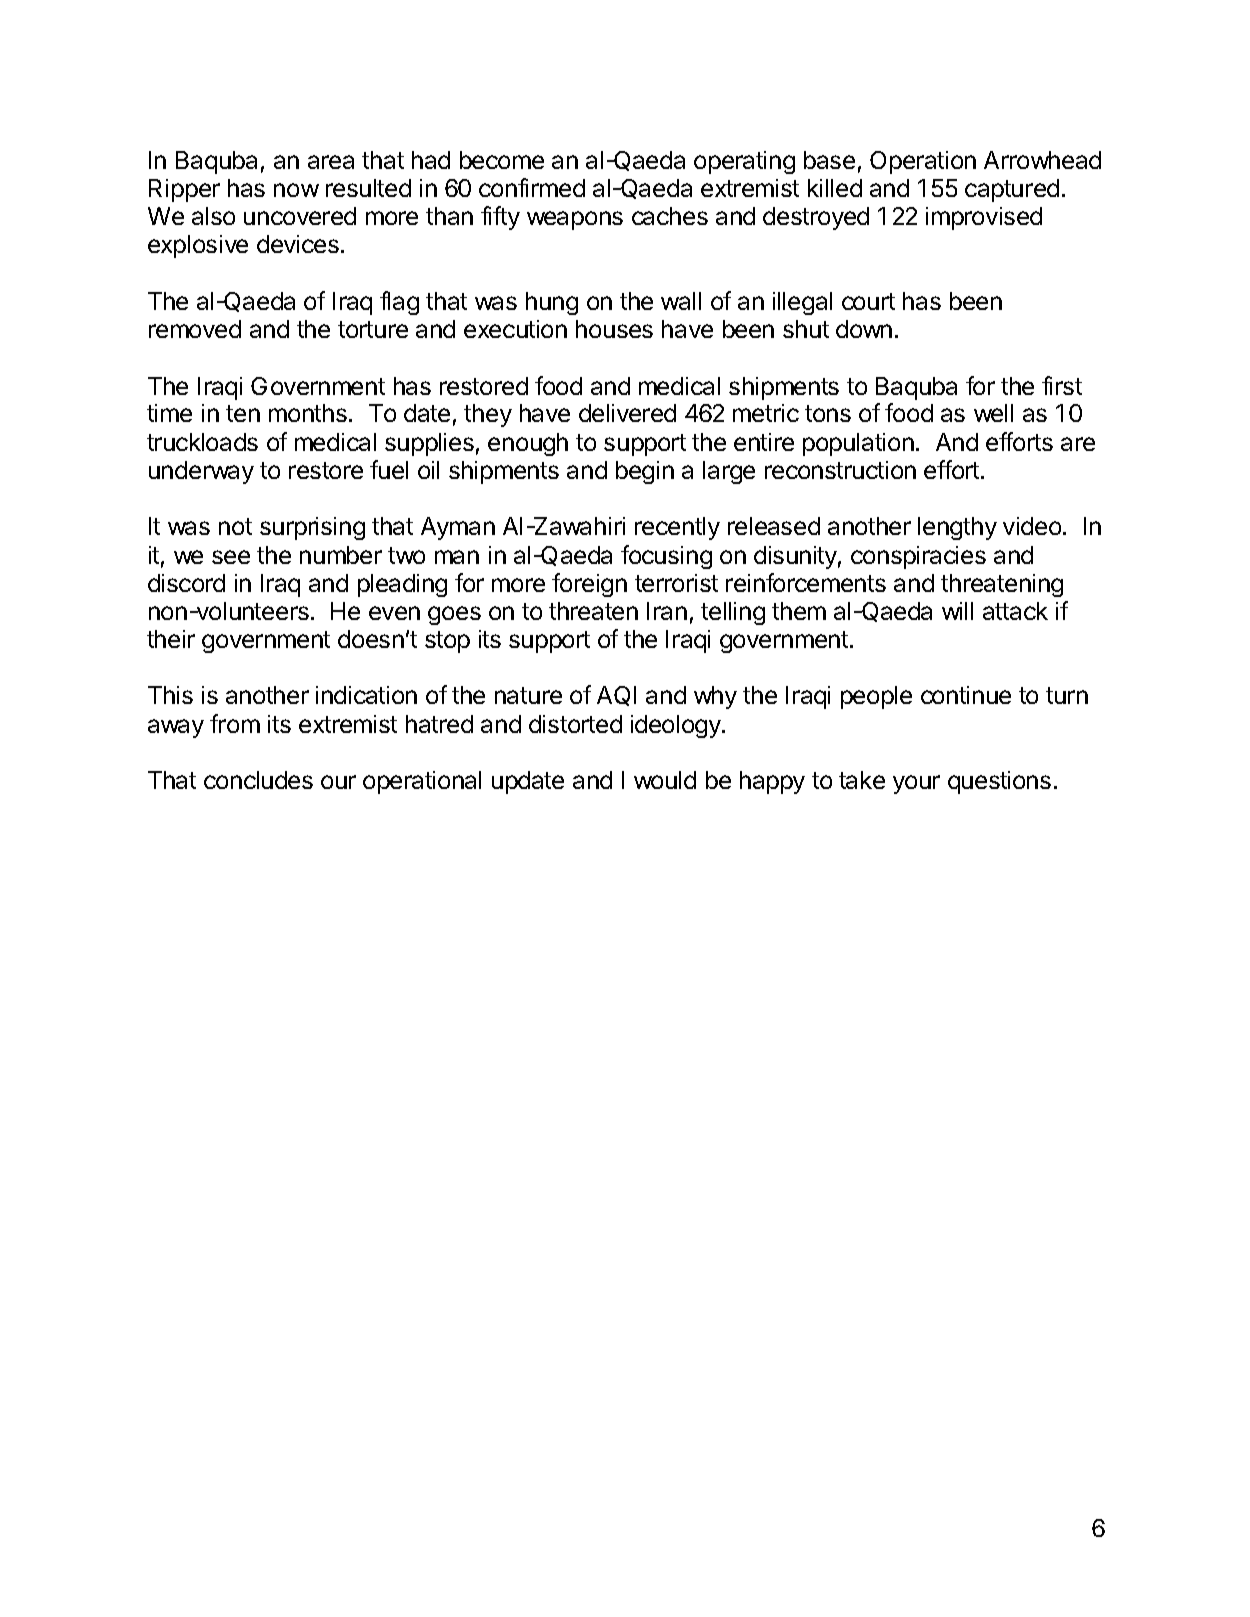 This screenshot has width=1250, height=1617. Describe the element at coordinates (614, 329) in the screenshot. I see `houses` at that location.
